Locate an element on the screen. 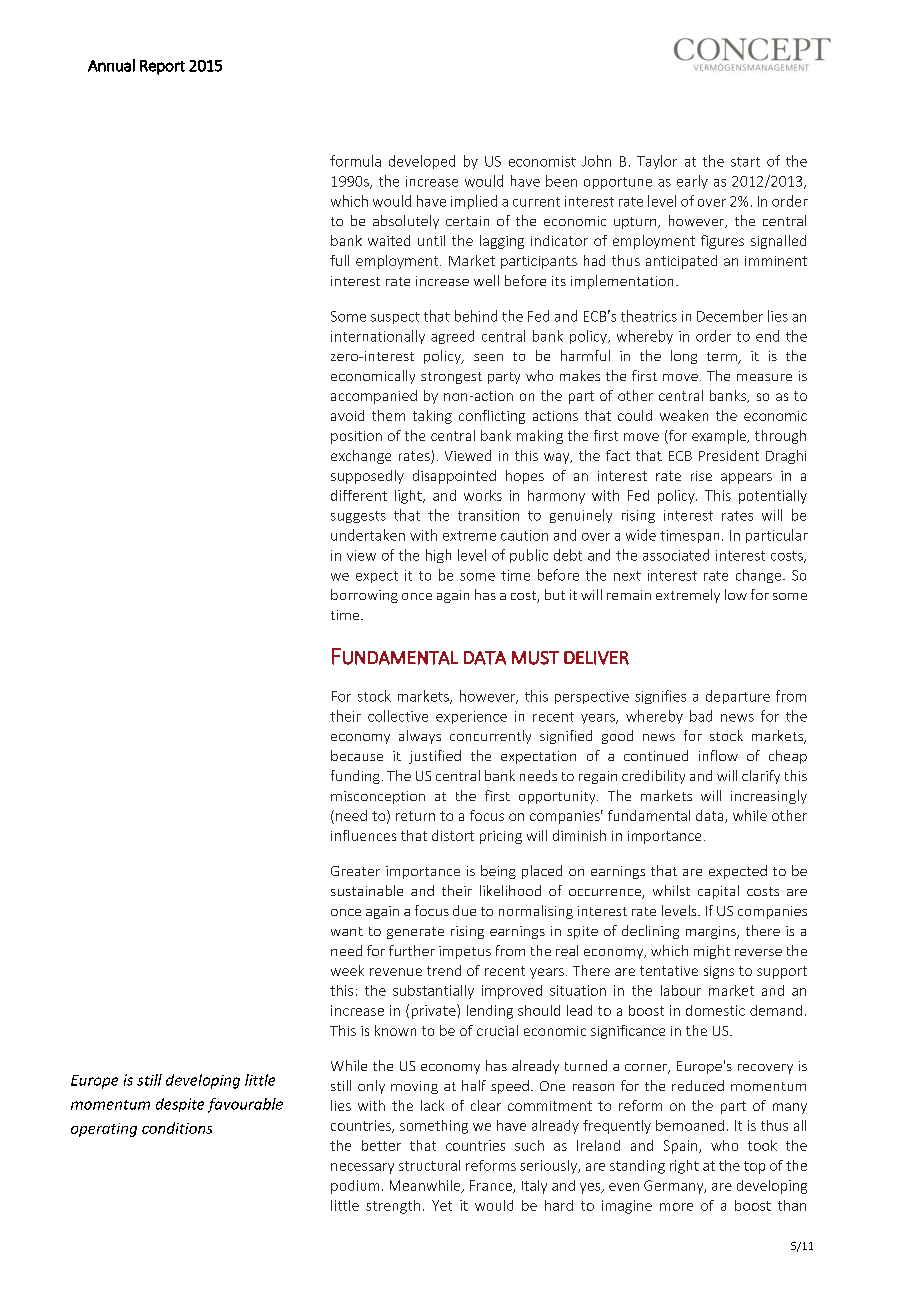 The height and width of the screenshot is (1308, 924). December is located at coordinates (730, 316).
